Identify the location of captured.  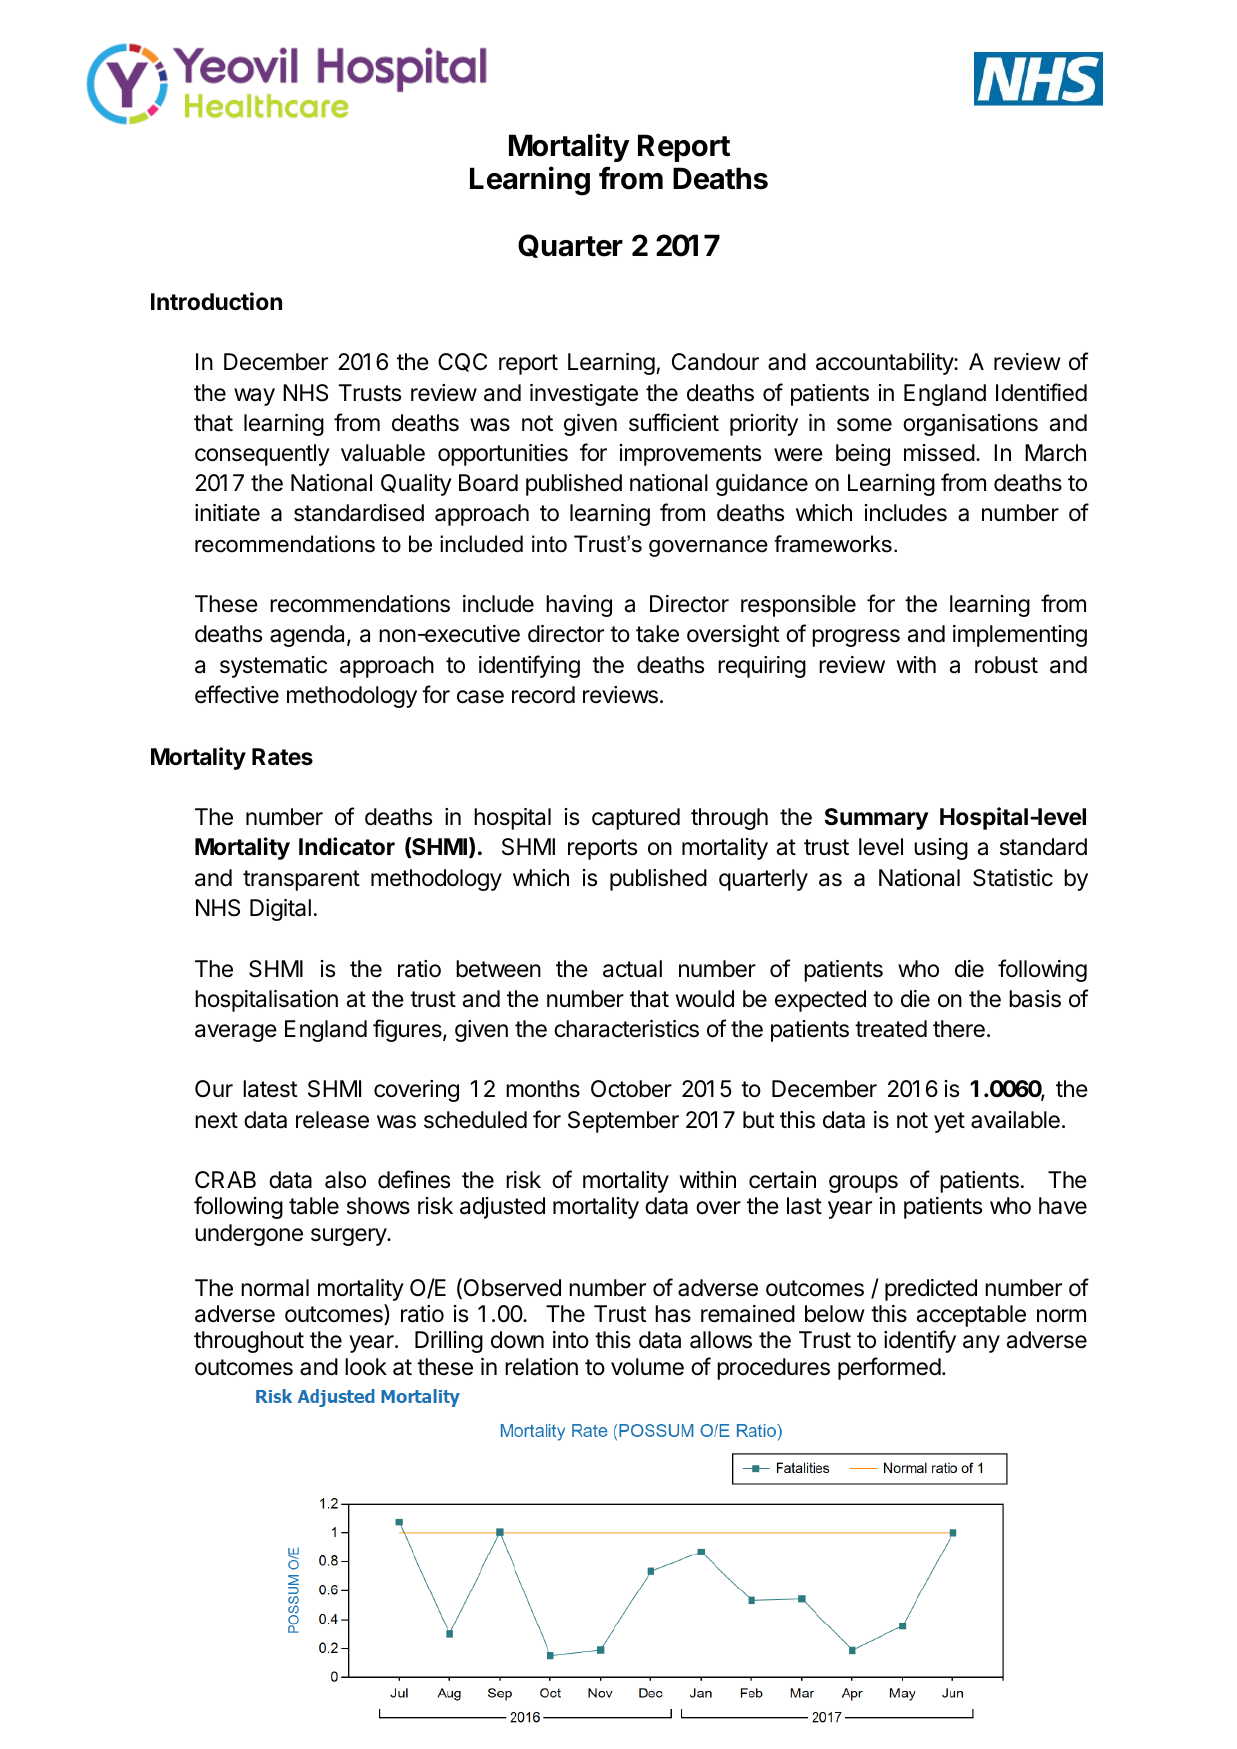
(636, 819).
